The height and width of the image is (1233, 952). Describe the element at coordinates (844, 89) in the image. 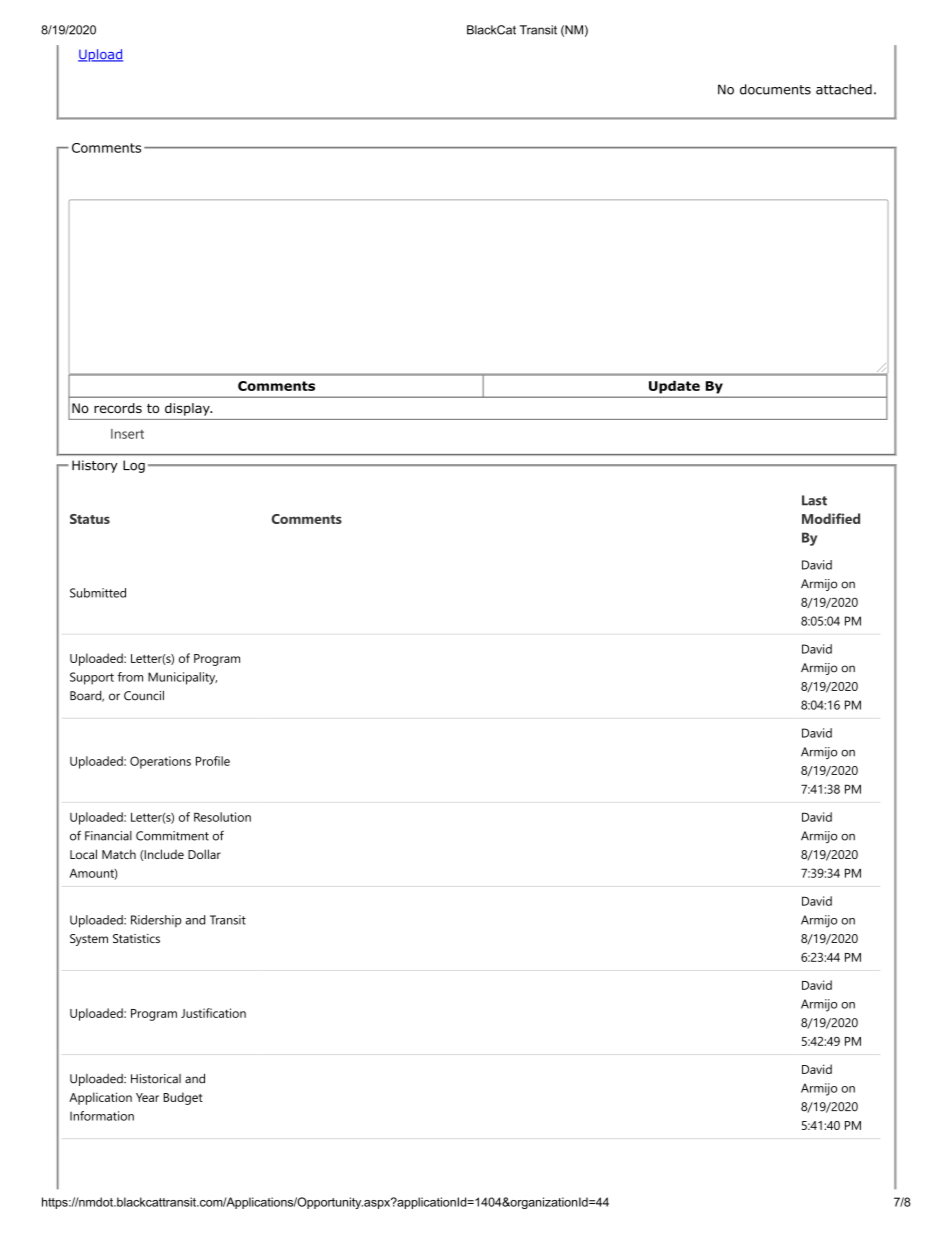

I see `attached` at that location.
